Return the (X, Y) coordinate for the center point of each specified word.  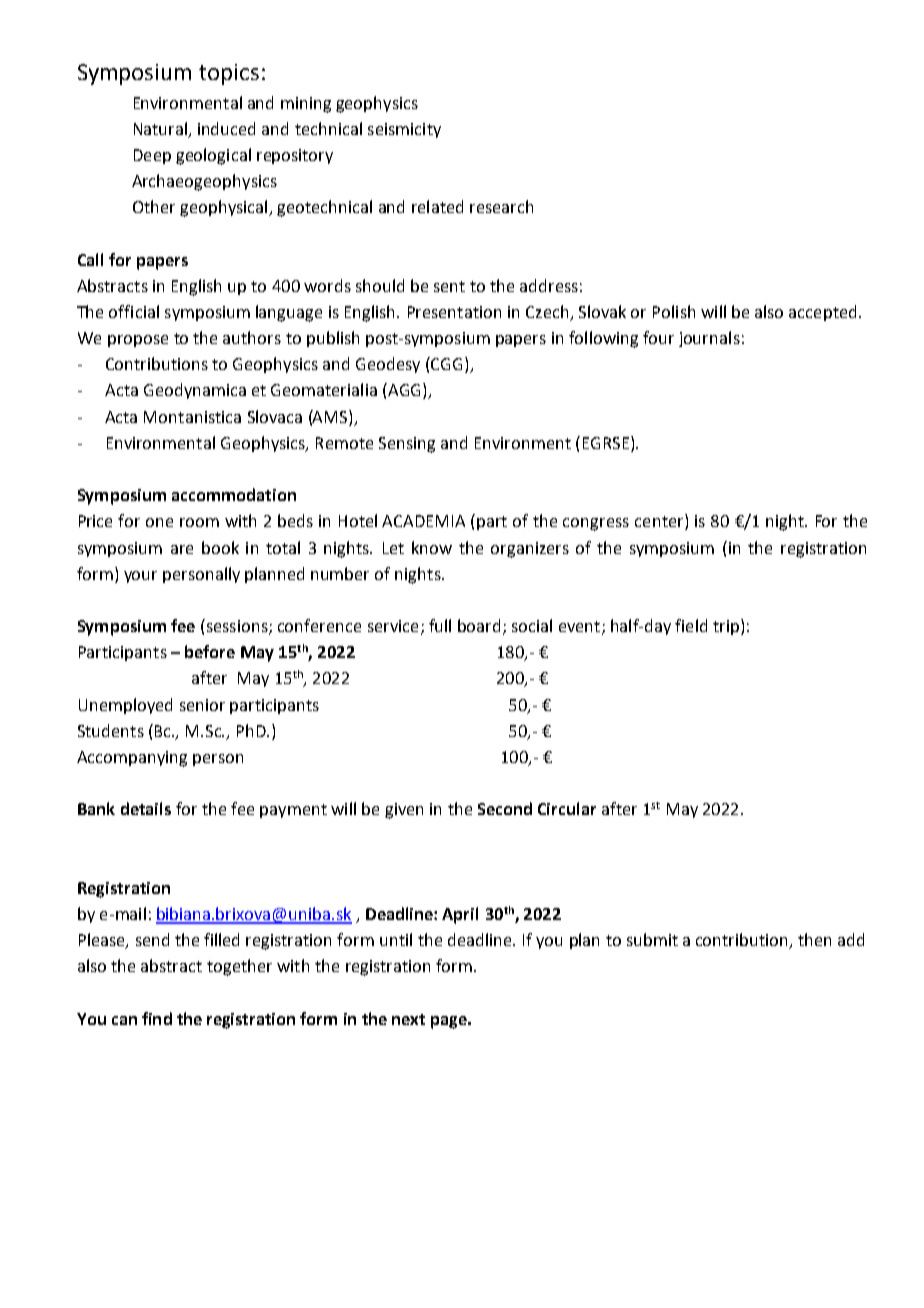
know (432, 547)
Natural (162, 129)
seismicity (404, 130)
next (408, 1019)
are (182, 549)
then (814, 939)
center (660, 522)
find (157, 1018)
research (501, 206)
